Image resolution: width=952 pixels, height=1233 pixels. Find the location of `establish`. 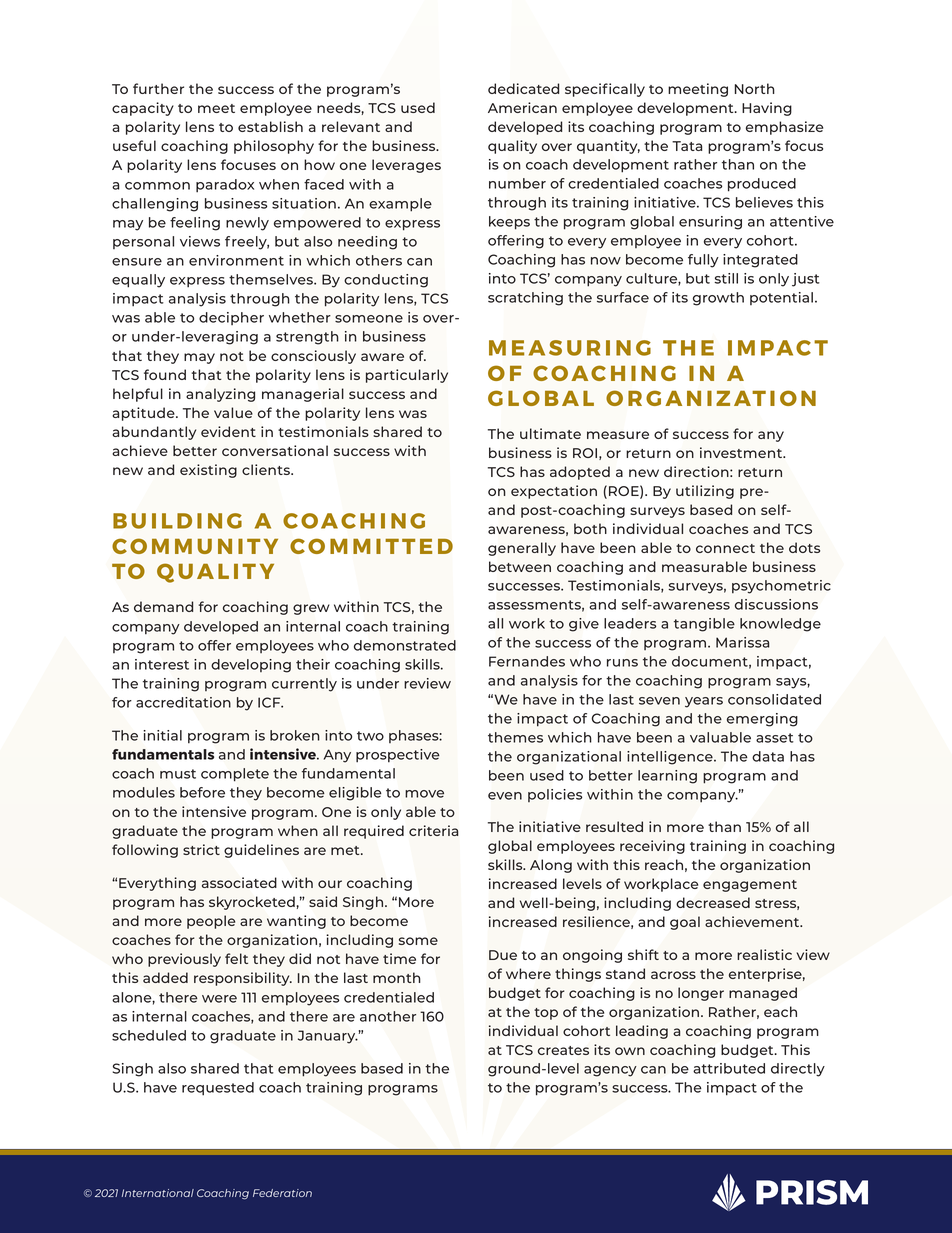

establish is located at coordinates (270, 126).
